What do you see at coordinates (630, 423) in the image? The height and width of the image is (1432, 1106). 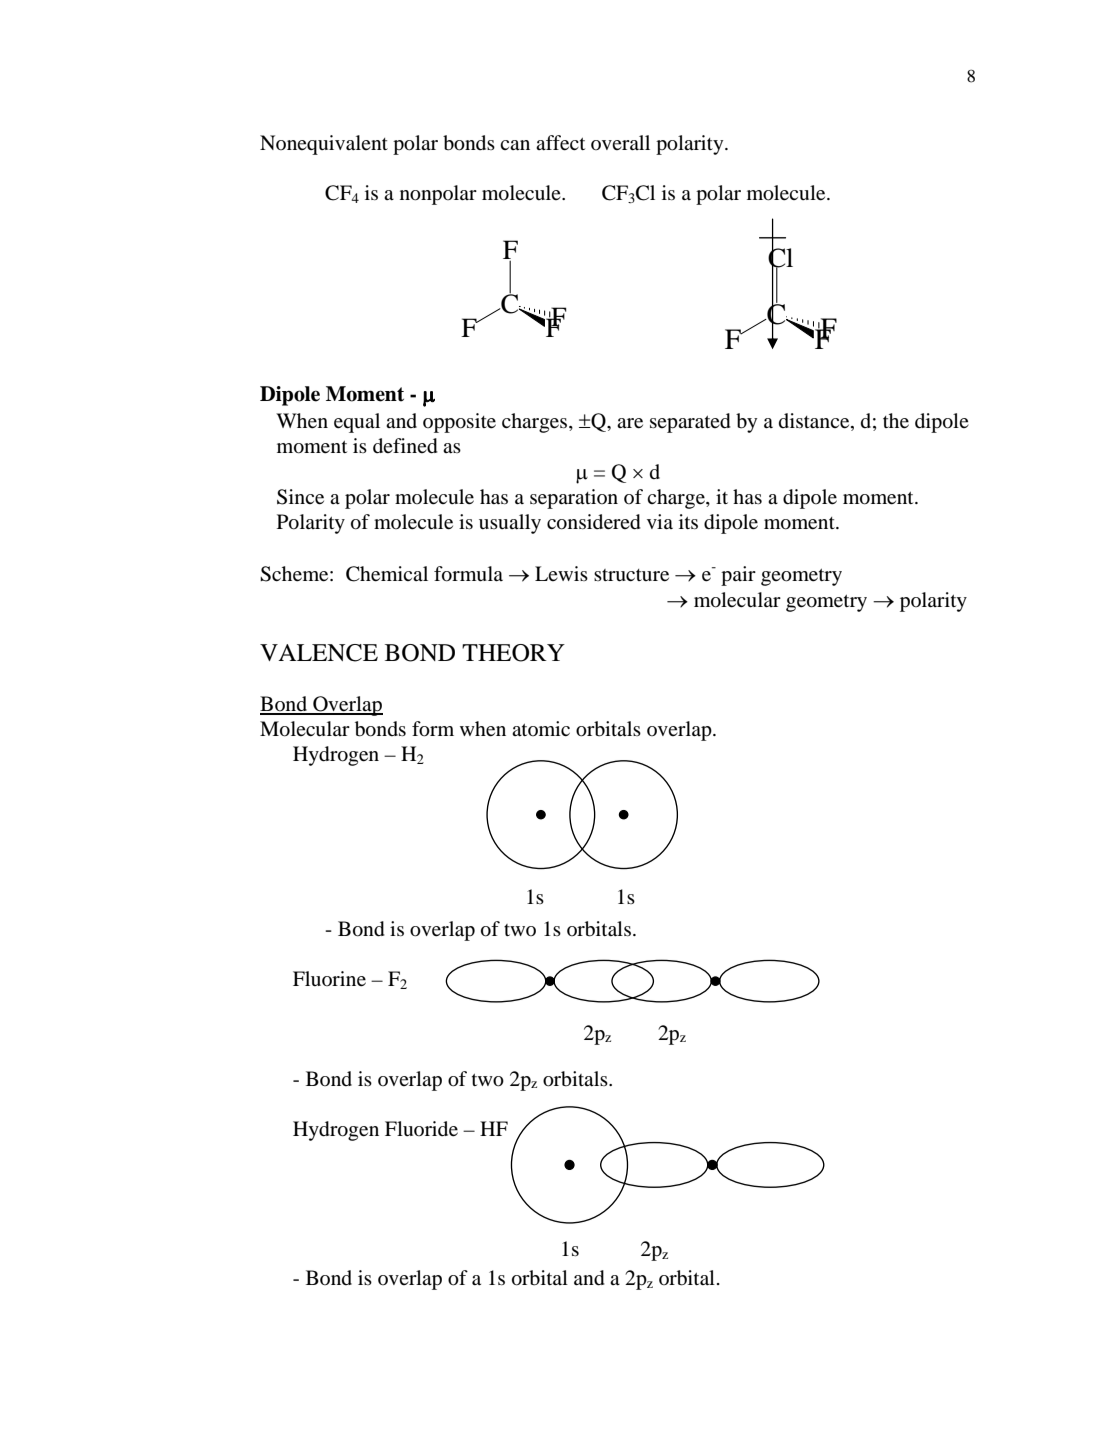 I see `are` at bounding box center [630, 423].
